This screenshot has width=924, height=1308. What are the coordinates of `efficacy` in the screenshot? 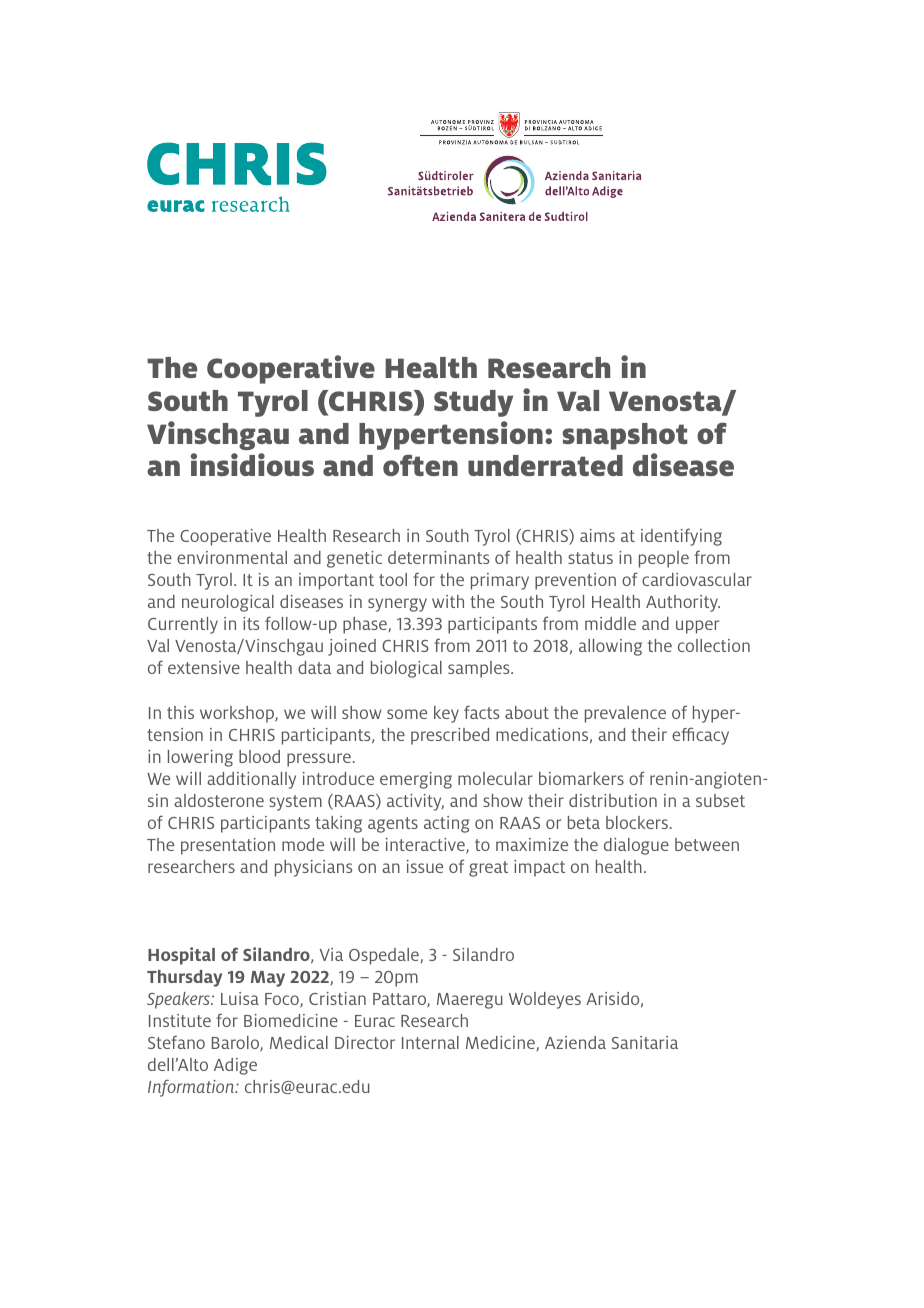 It's located at (700, 736).
